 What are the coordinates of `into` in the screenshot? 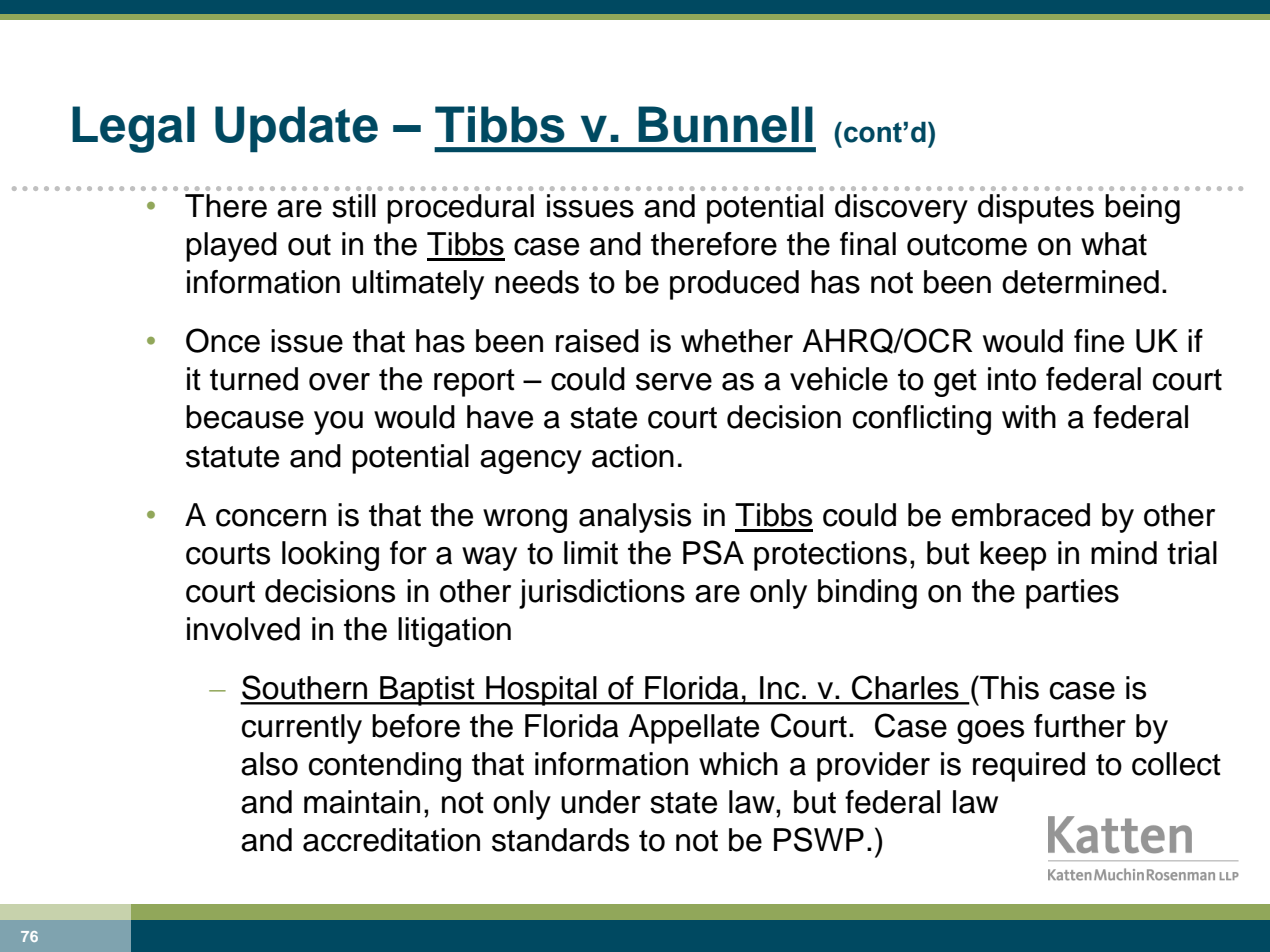 It's located at (1012, 379).
